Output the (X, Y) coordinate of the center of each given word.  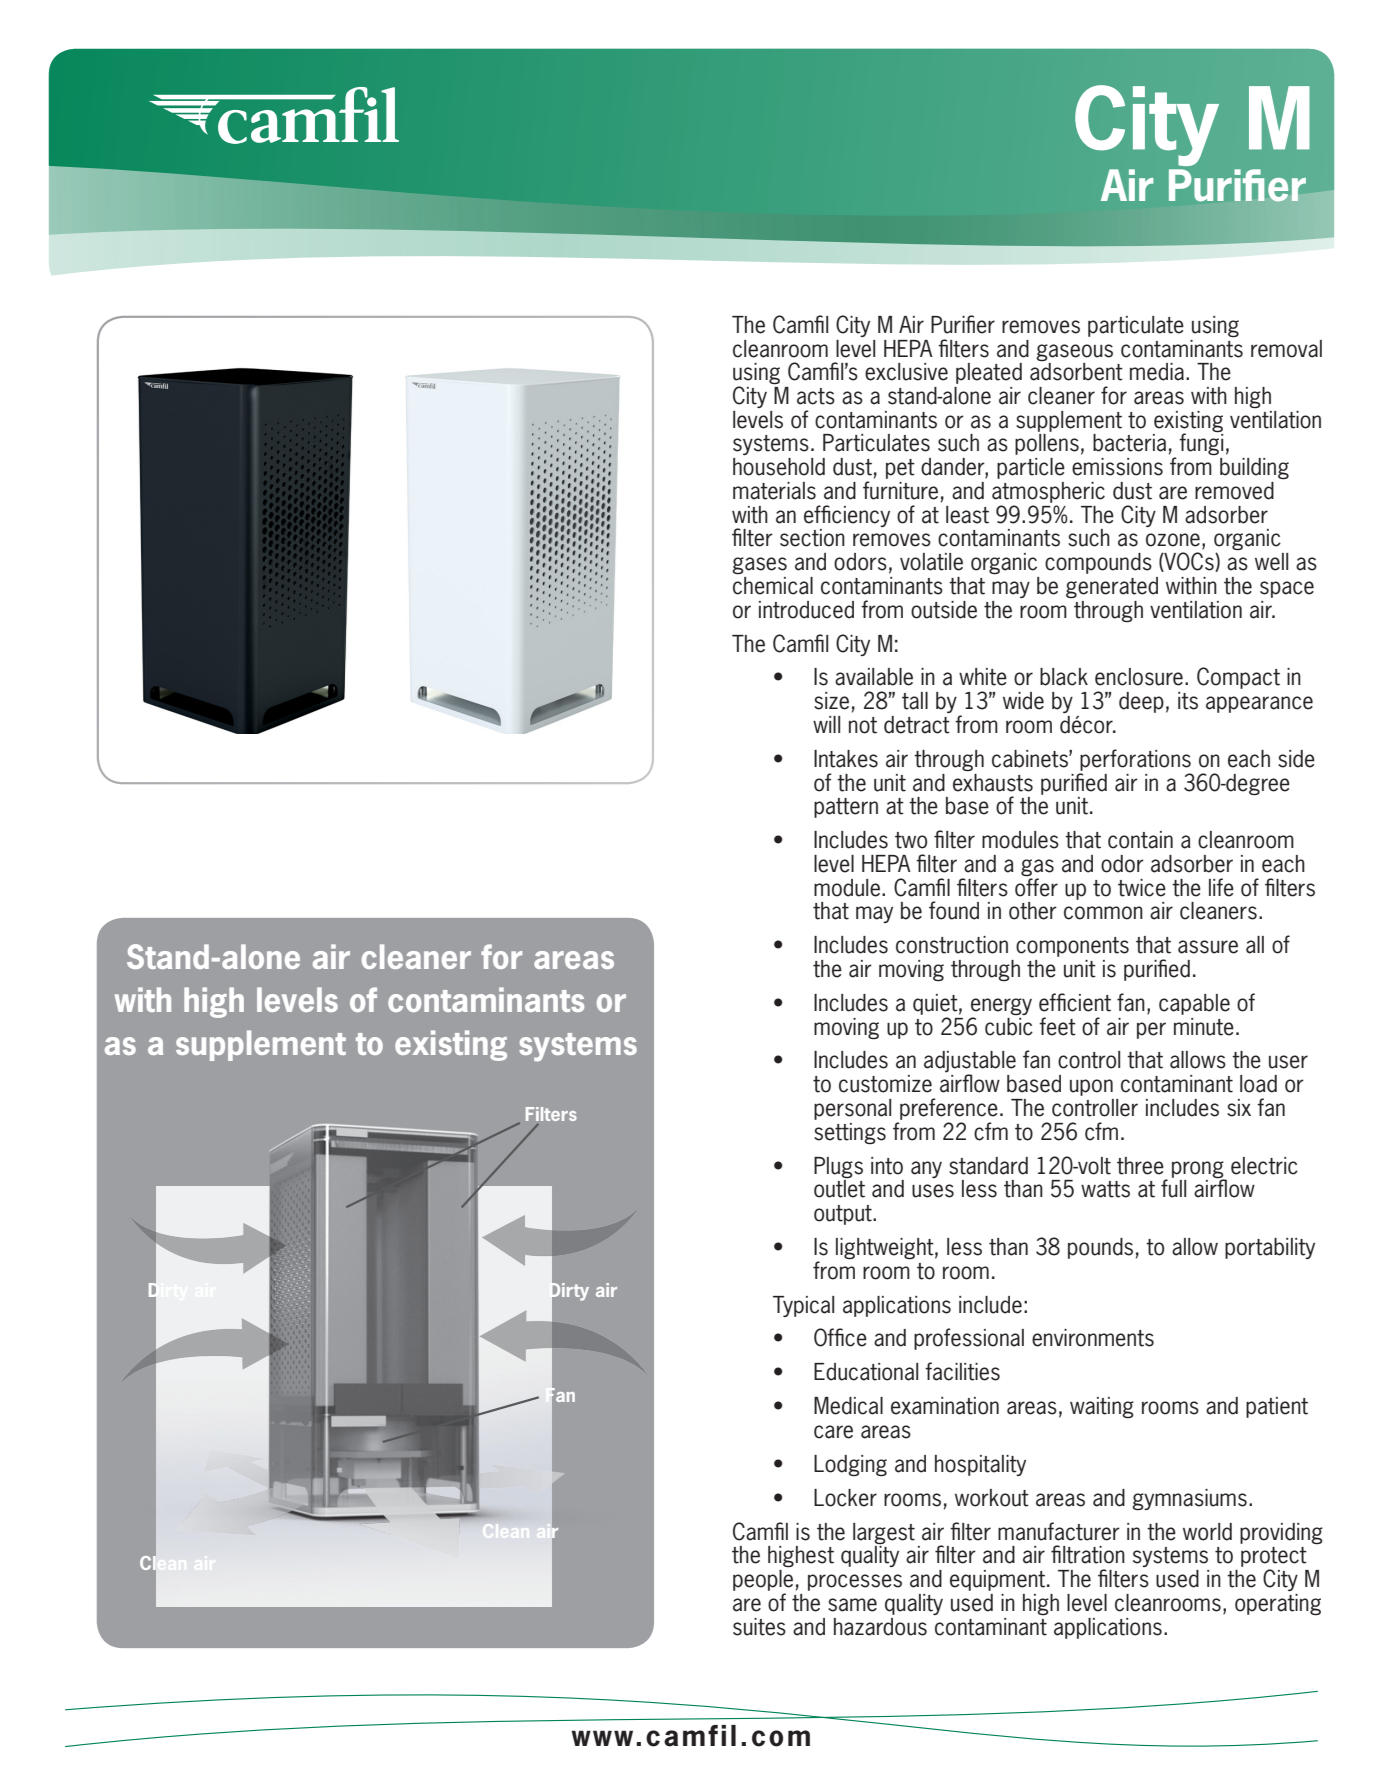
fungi (1201, 444)
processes (855, 1582)
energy (1001, 1008)
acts (816, 396)
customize (885, 1084)
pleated (989, 373)
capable (1194, 1004)
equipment (999, 1580)
